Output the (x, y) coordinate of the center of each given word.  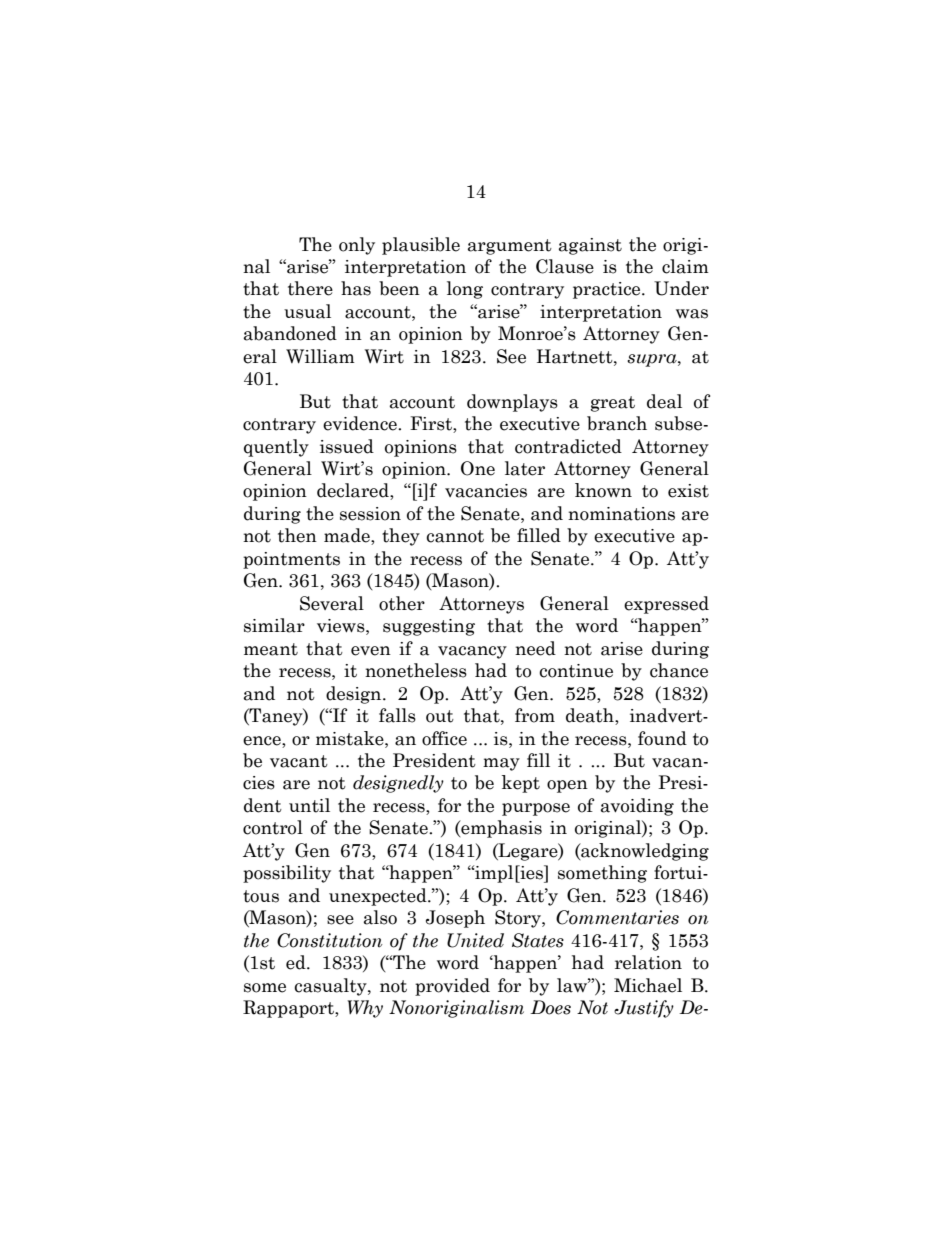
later (525, 468)
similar (274, 625)
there (310, 288)
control (273, 827)
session (370, 514)
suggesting (429, 627)
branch (617, 423)
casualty (331, 987)
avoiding (637, 807)
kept (521, 784)
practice (608, 290)
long (465, 290)
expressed (666, 605)
